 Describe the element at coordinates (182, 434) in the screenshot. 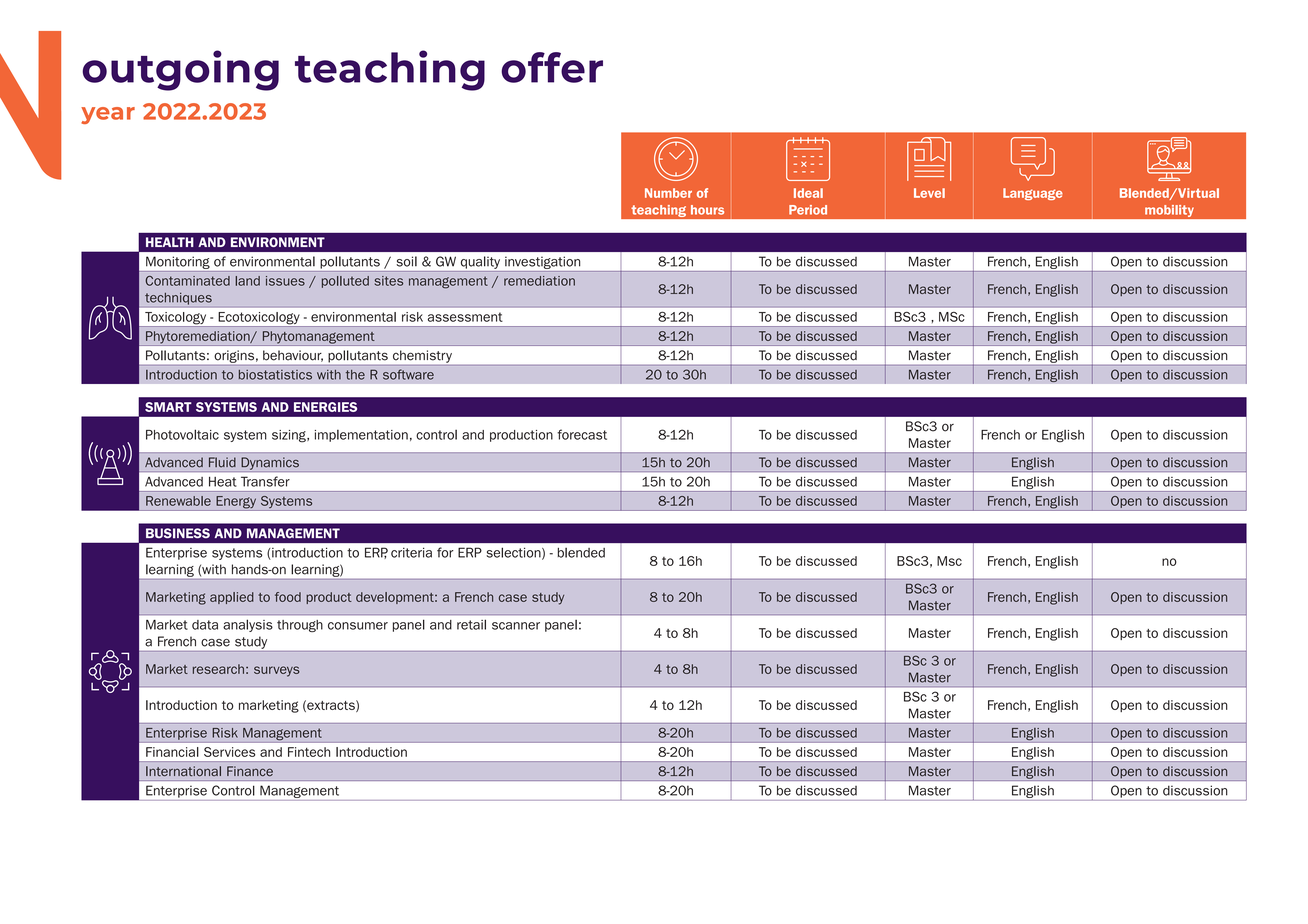

I see `Photovoltaic` at that location.
